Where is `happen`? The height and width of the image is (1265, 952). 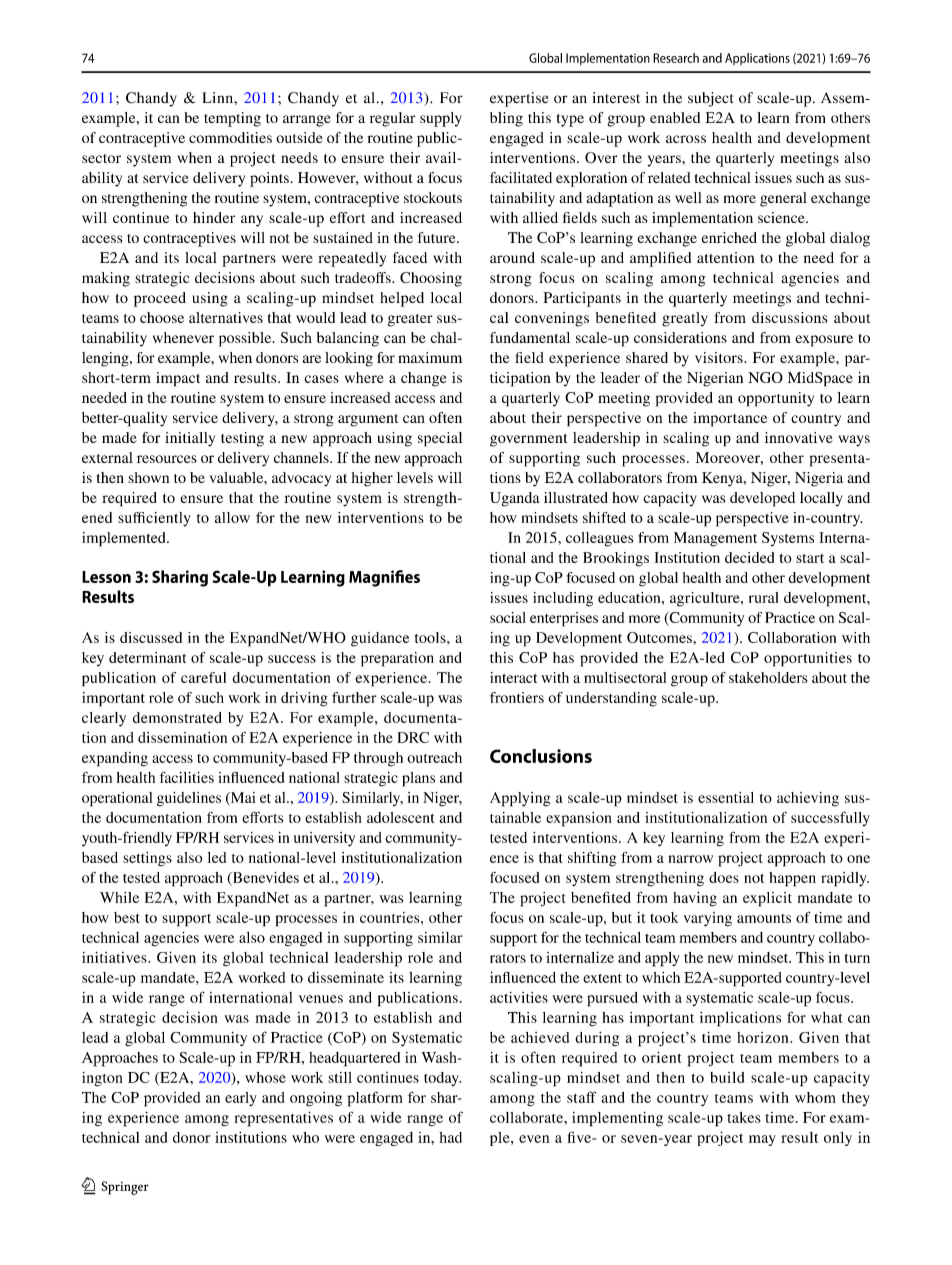
happen is located at coordinates (792, 879).
